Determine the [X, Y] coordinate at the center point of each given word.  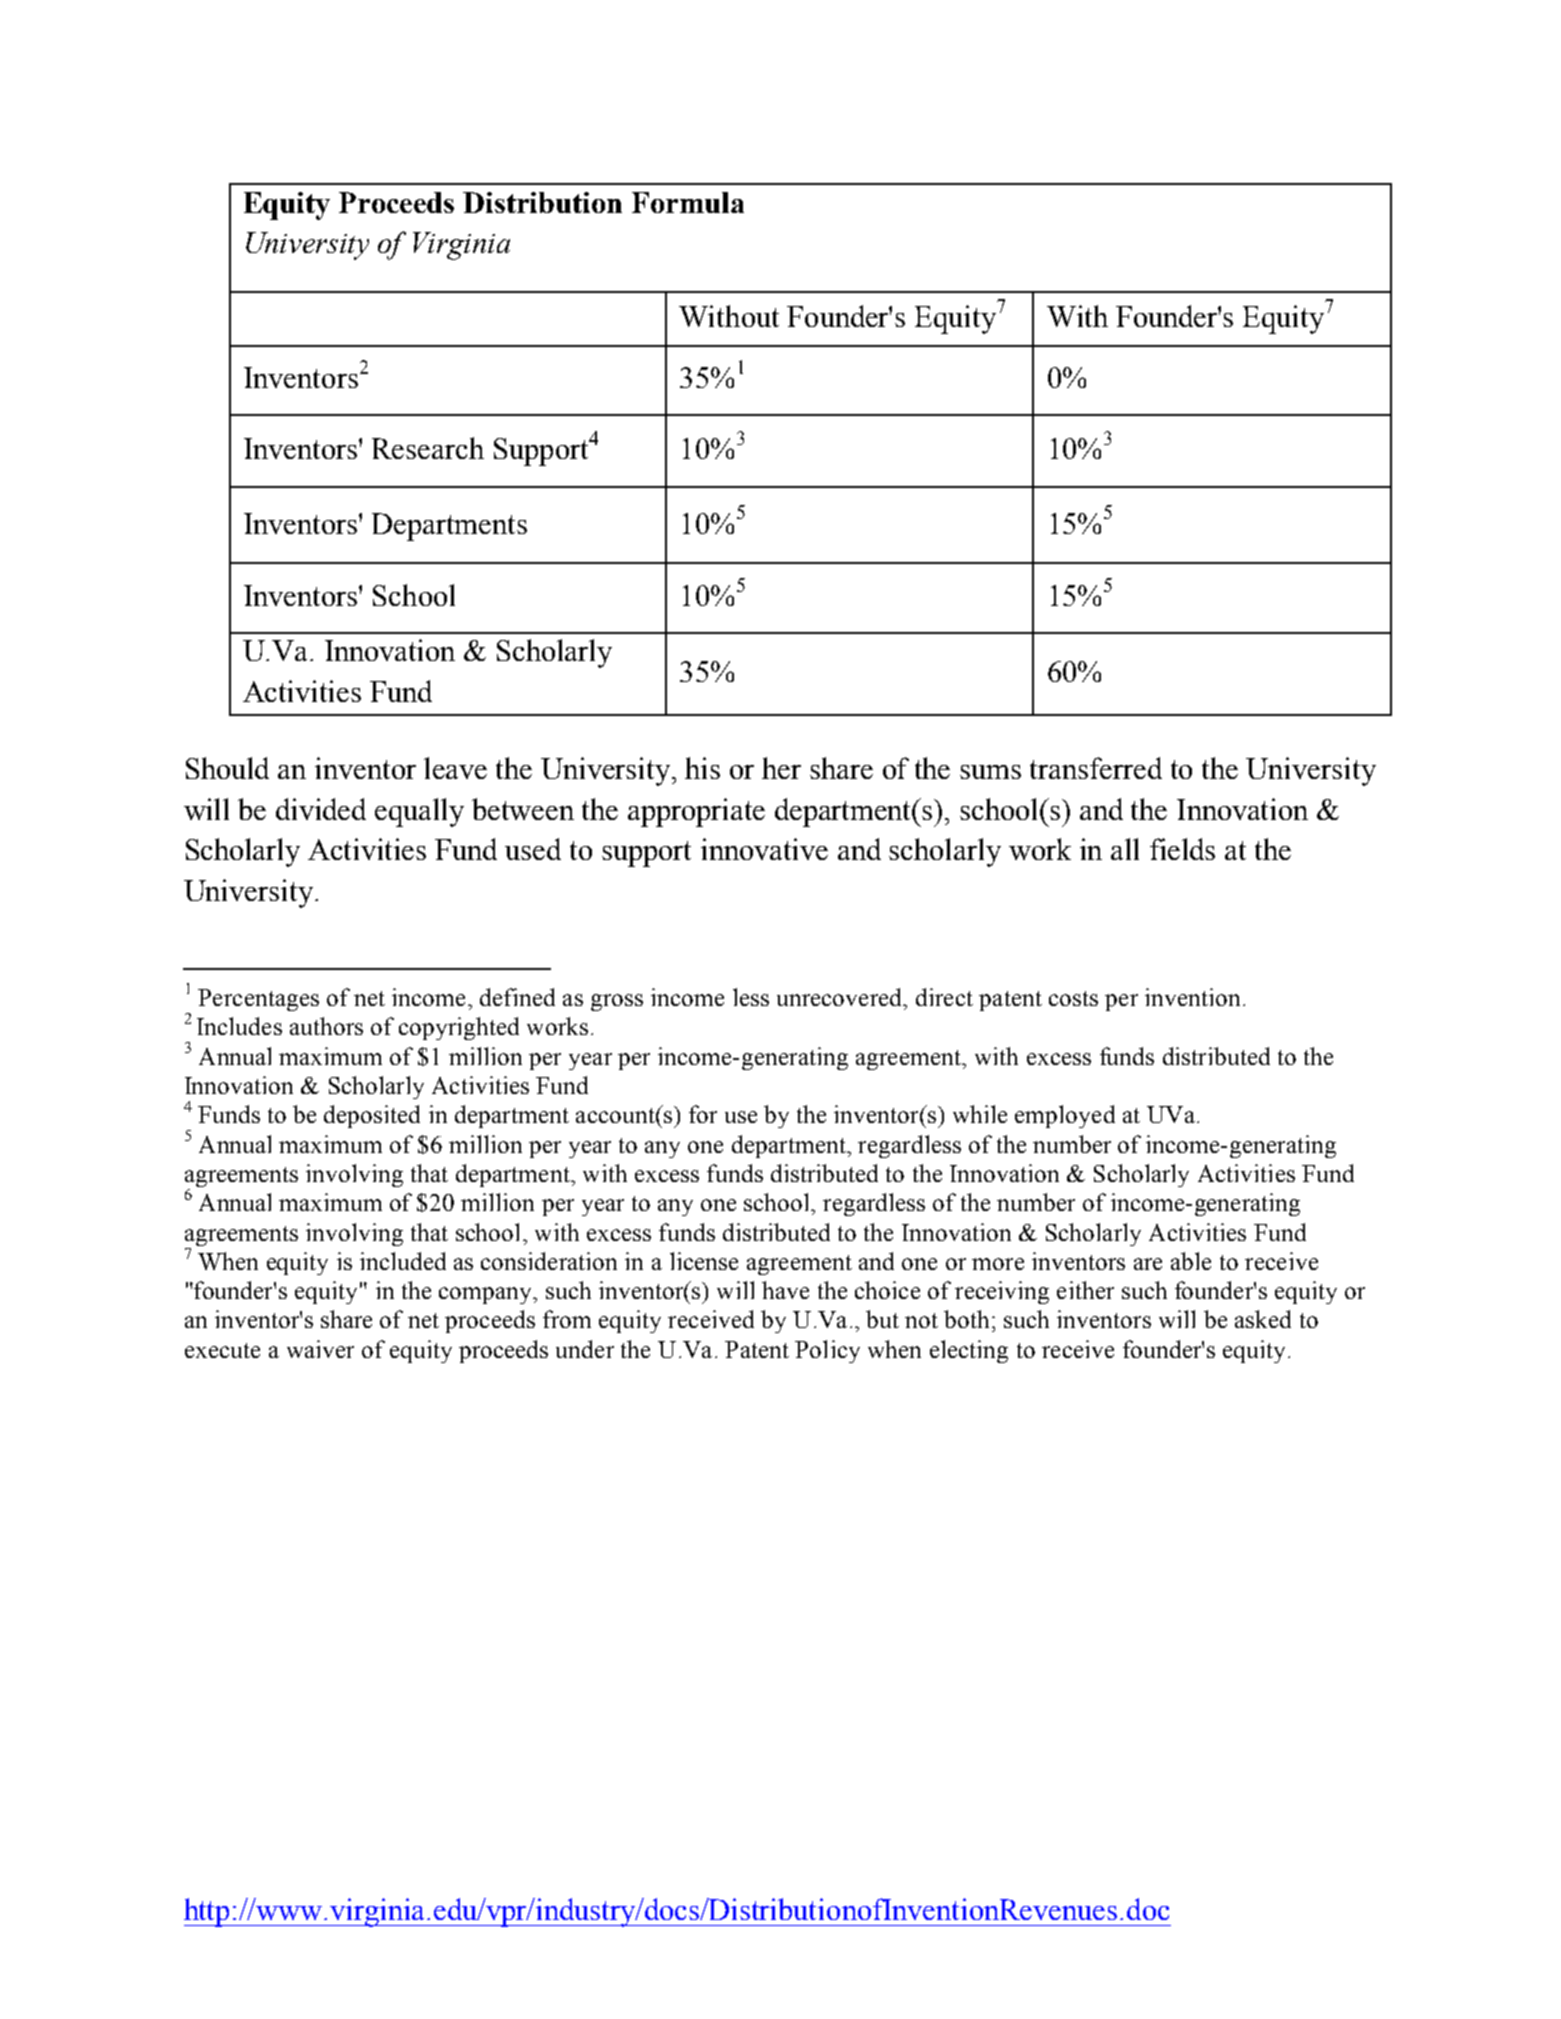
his [702, 768]
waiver [320, 1349]
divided [321, 809]
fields [1182, 849]
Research [428, 448]
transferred [1096, 768]
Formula [688, 202]
